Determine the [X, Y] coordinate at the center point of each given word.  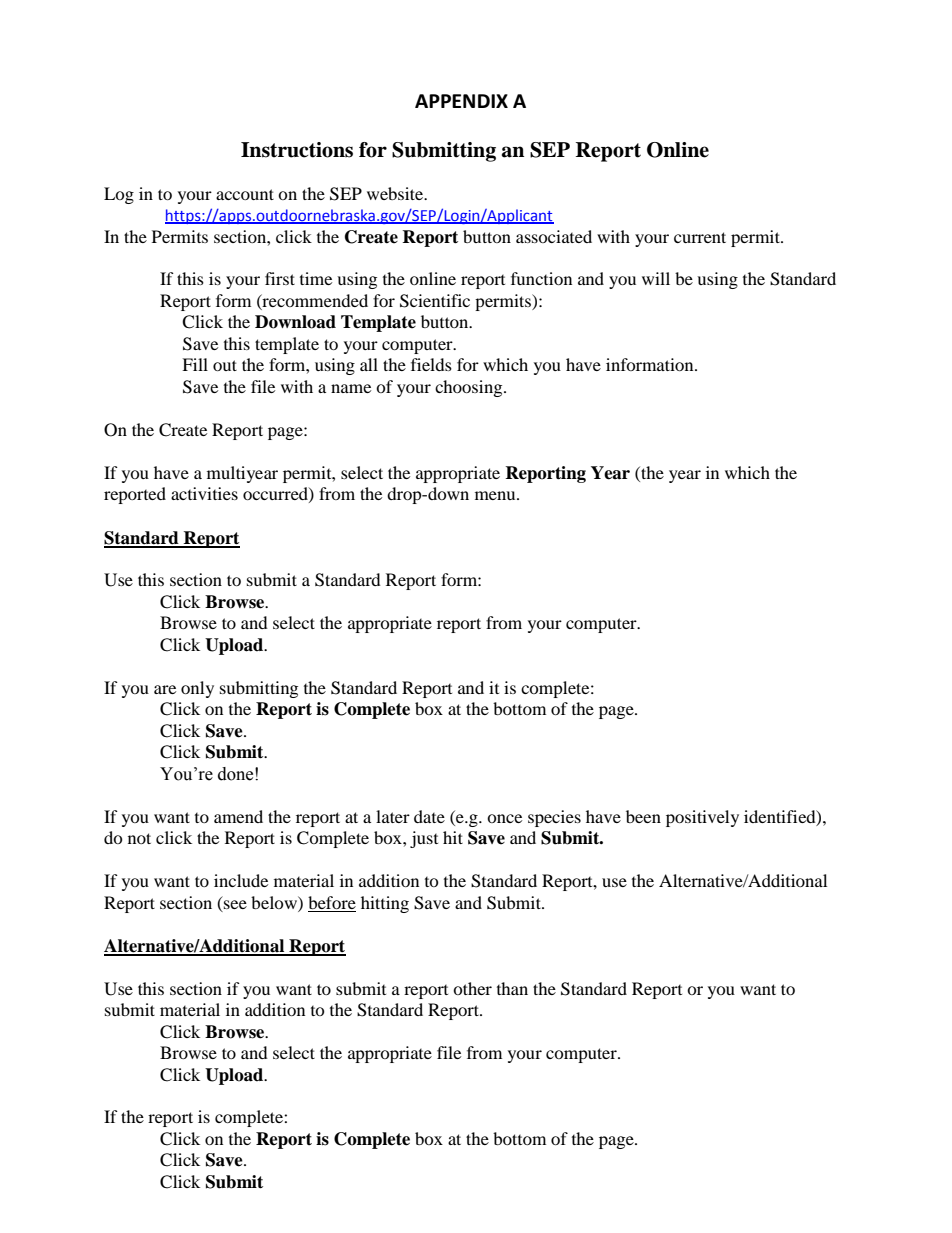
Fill [195, 364]
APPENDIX [461, 101]
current [700, 237]
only [197, 689]
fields [431, 364]
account [245, 194]
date [429, 816]
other [472, 988]
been [643, 816]
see [235, 904]
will [656, 278]
